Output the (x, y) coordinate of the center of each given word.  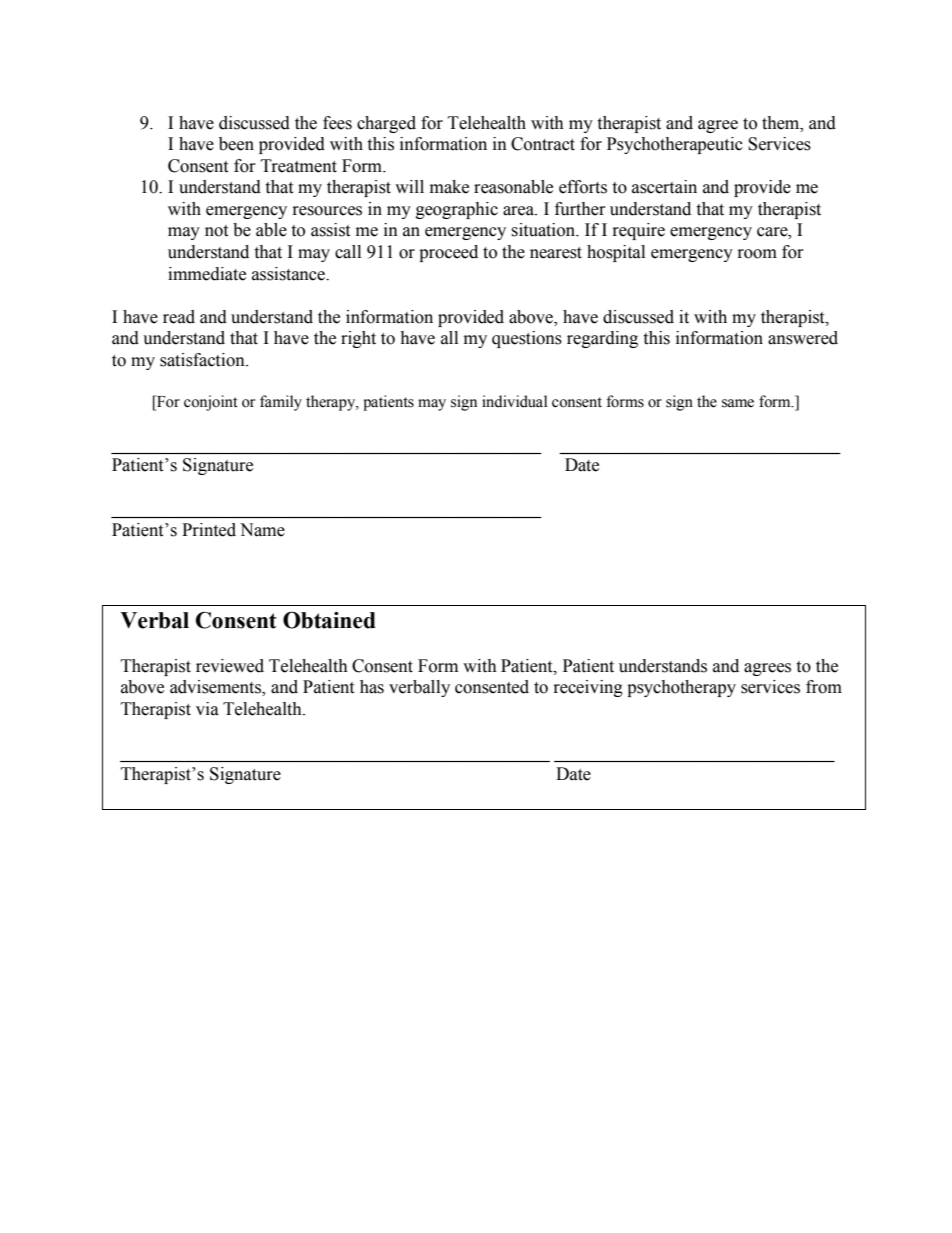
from (824, 687)
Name (262, 530)
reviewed (230, 666)
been (236, 144)
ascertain (664, 187)
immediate (207, 274)
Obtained (329, 620)
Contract (543, 144)
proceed (448, 253)
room (757, 254)
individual (514, 401)
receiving (588, 688)
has (372, 687)
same (738, 403)
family (281, 403)
